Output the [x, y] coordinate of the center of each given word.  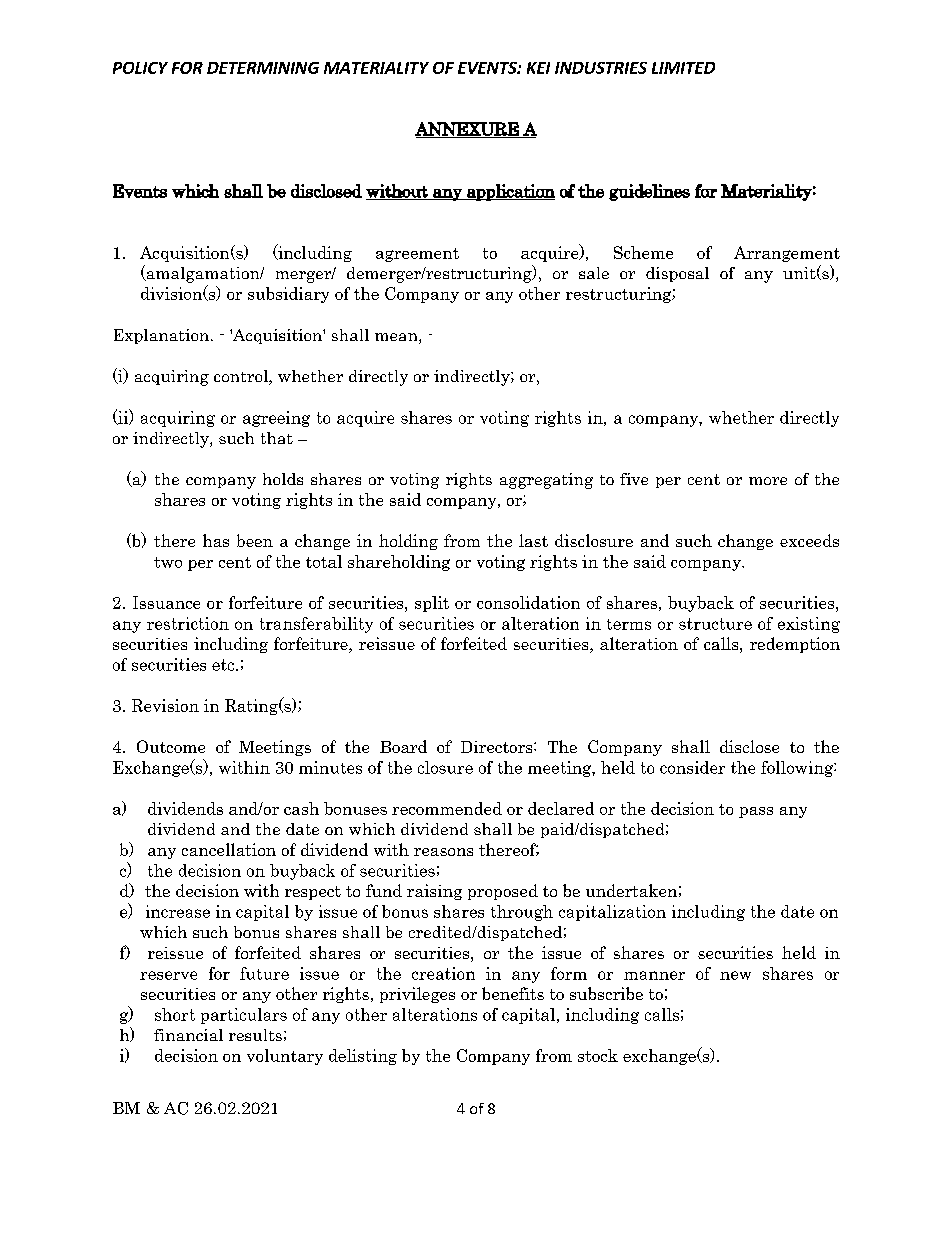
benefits [513, 993]
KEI [538, 68]
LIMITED [683, 68]
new [735, 975]
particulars [244, 1016]
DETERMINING [263, 68]
